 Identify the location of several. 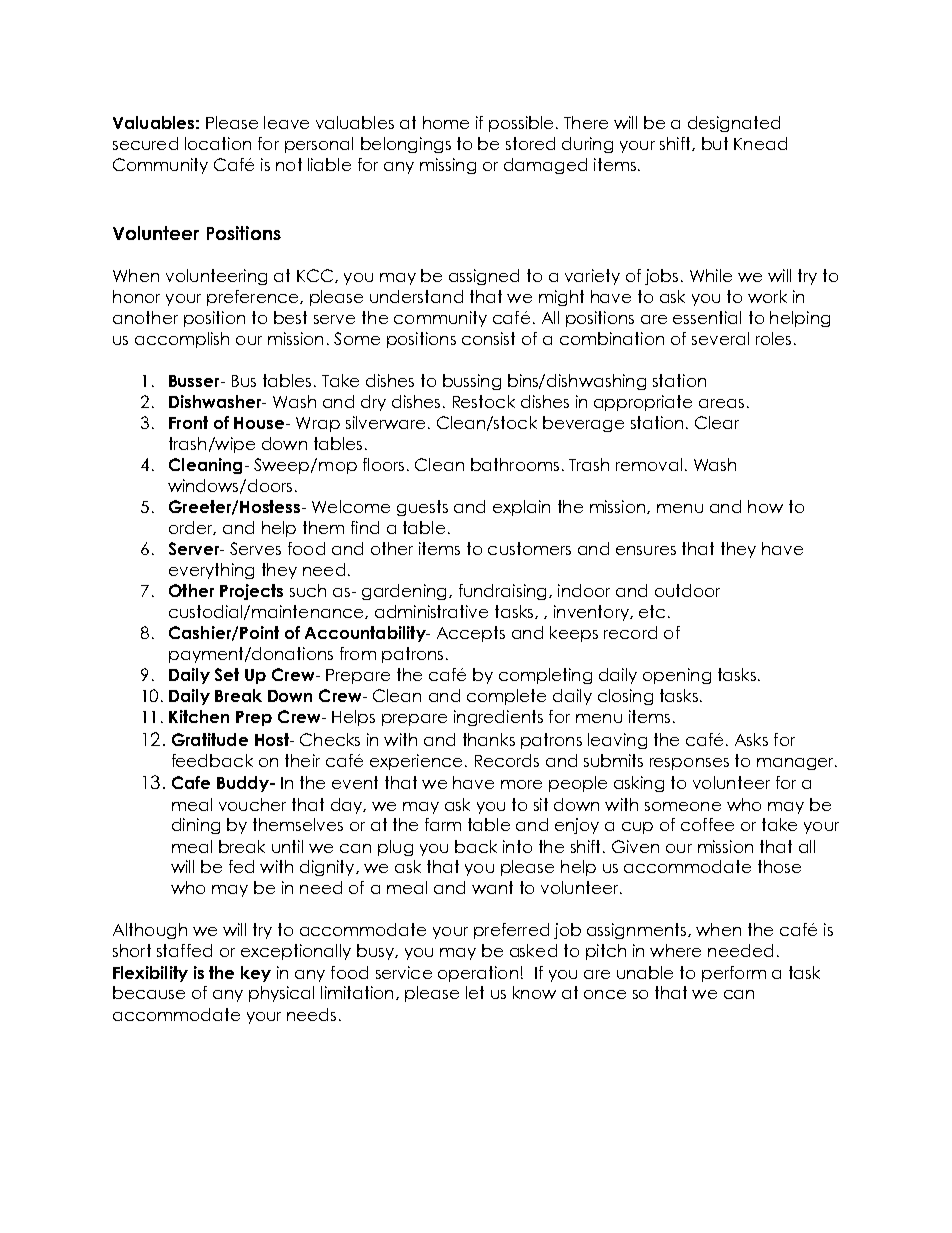
(720, 338).
